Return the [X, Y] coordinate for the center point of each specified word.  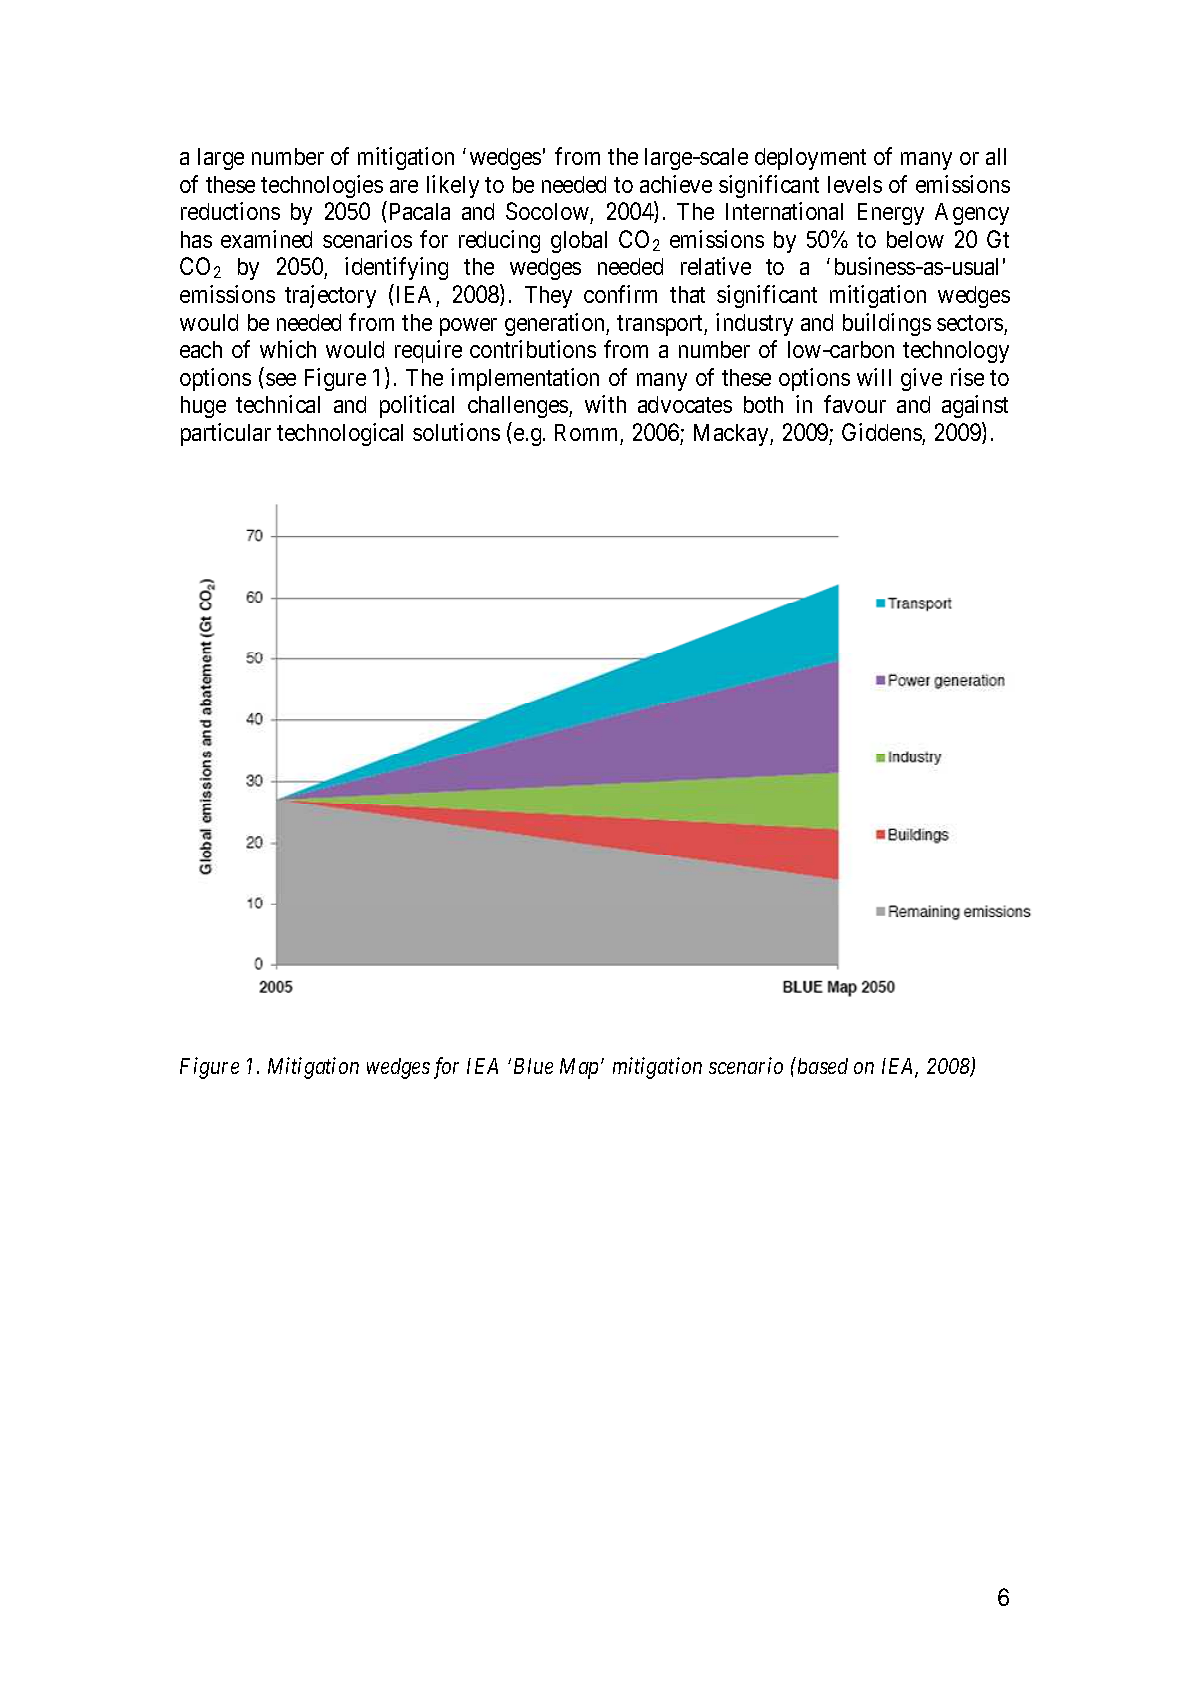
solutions [456, 432]
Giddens [882, 432]
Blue [533, 1066]
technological [340, 434]
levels [855, 184]
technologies [322, 186]
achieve [676, 184]
